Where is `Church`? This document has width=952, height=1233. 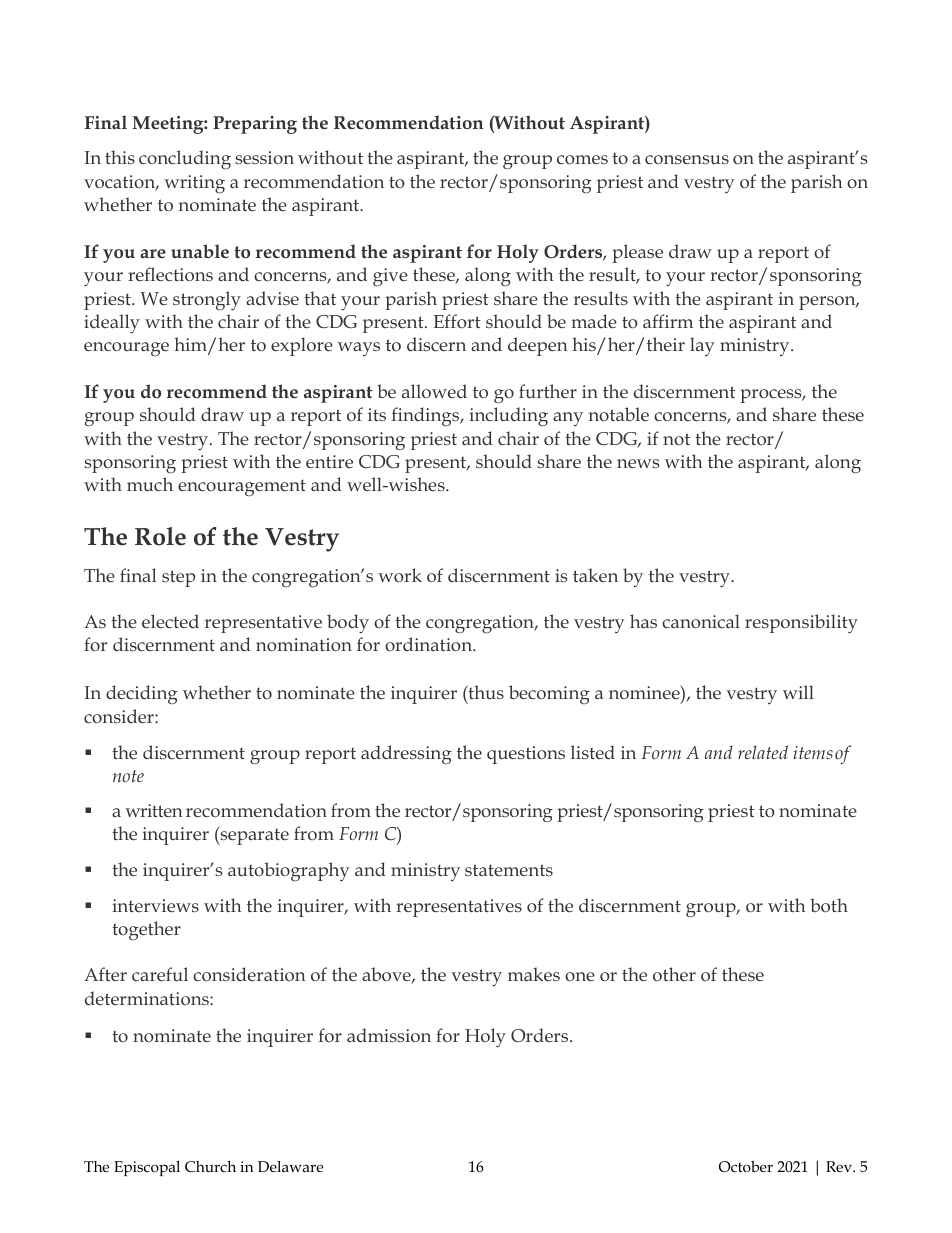 Church is located at coordinates (210, 1167).
